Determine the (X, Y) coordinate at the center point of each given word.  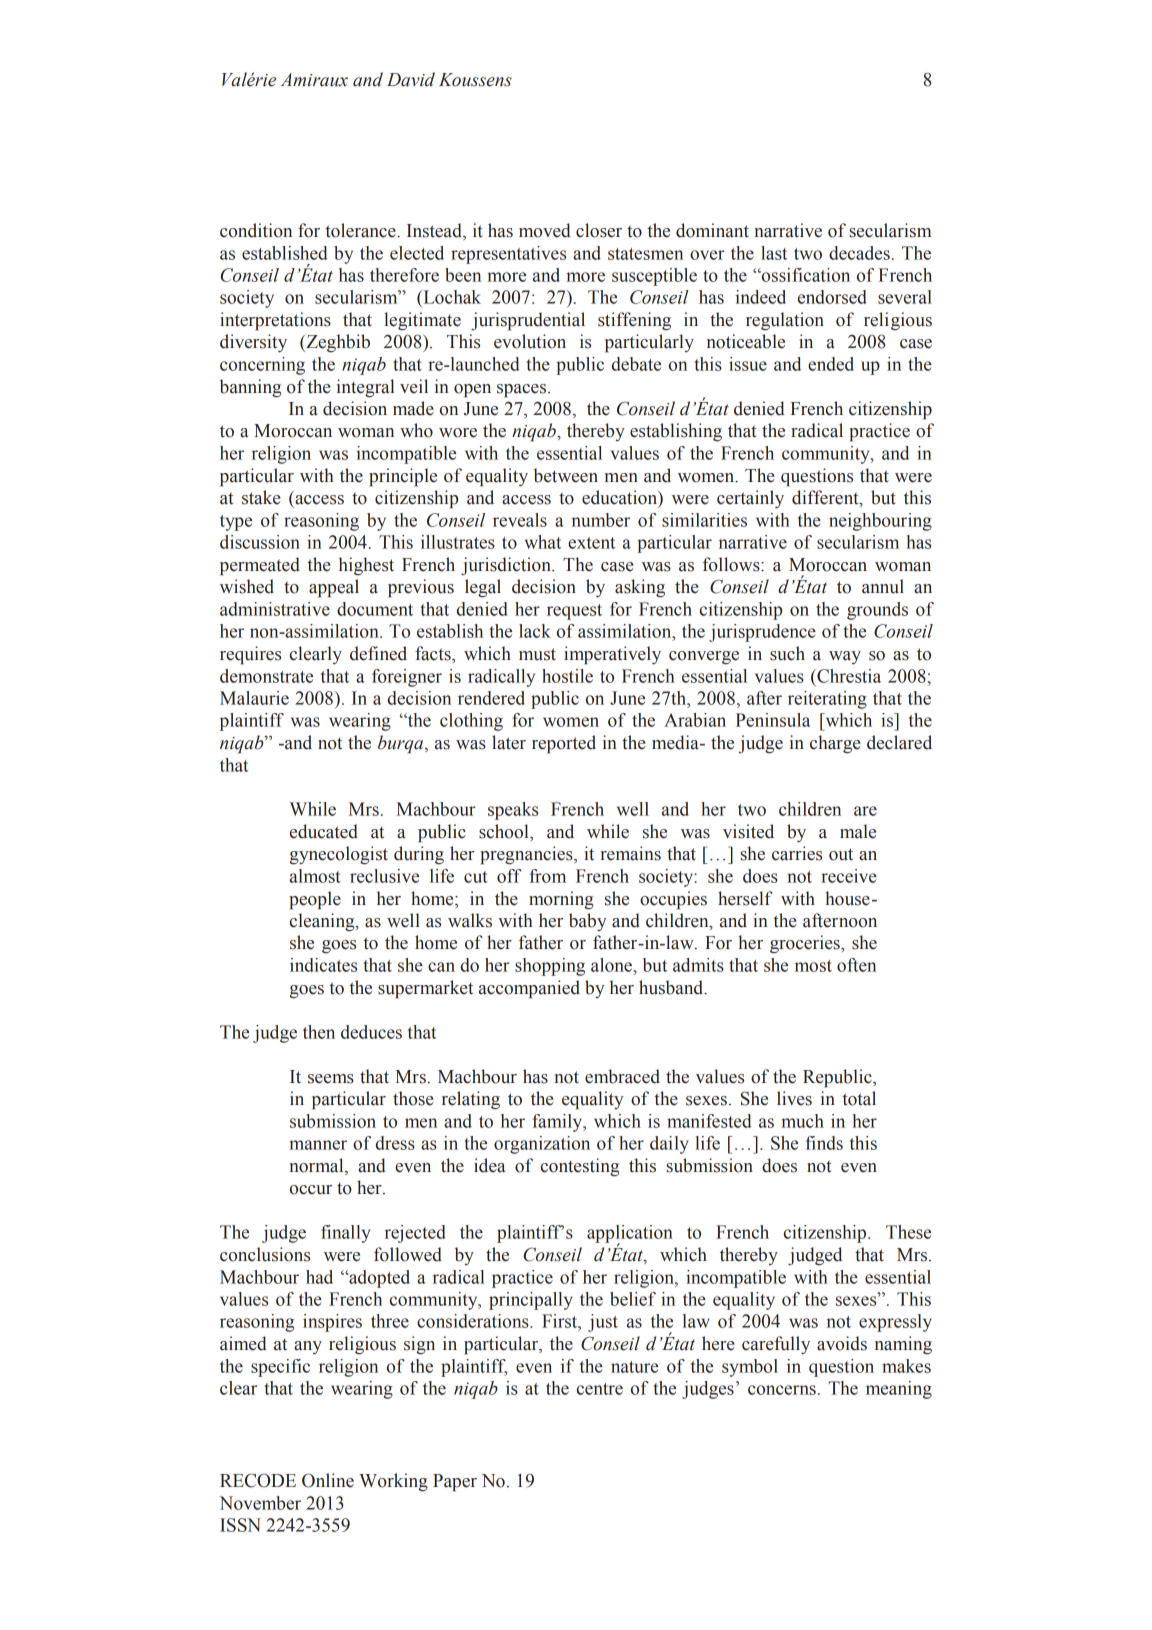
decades (859, 253)
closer (599, 230)
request (574, 612)
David (411, 79)
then (319, 1032)
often (856, 965)
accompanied (529, 989)
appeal (334, 588)
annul (883, 586)
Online (328, 1480)
